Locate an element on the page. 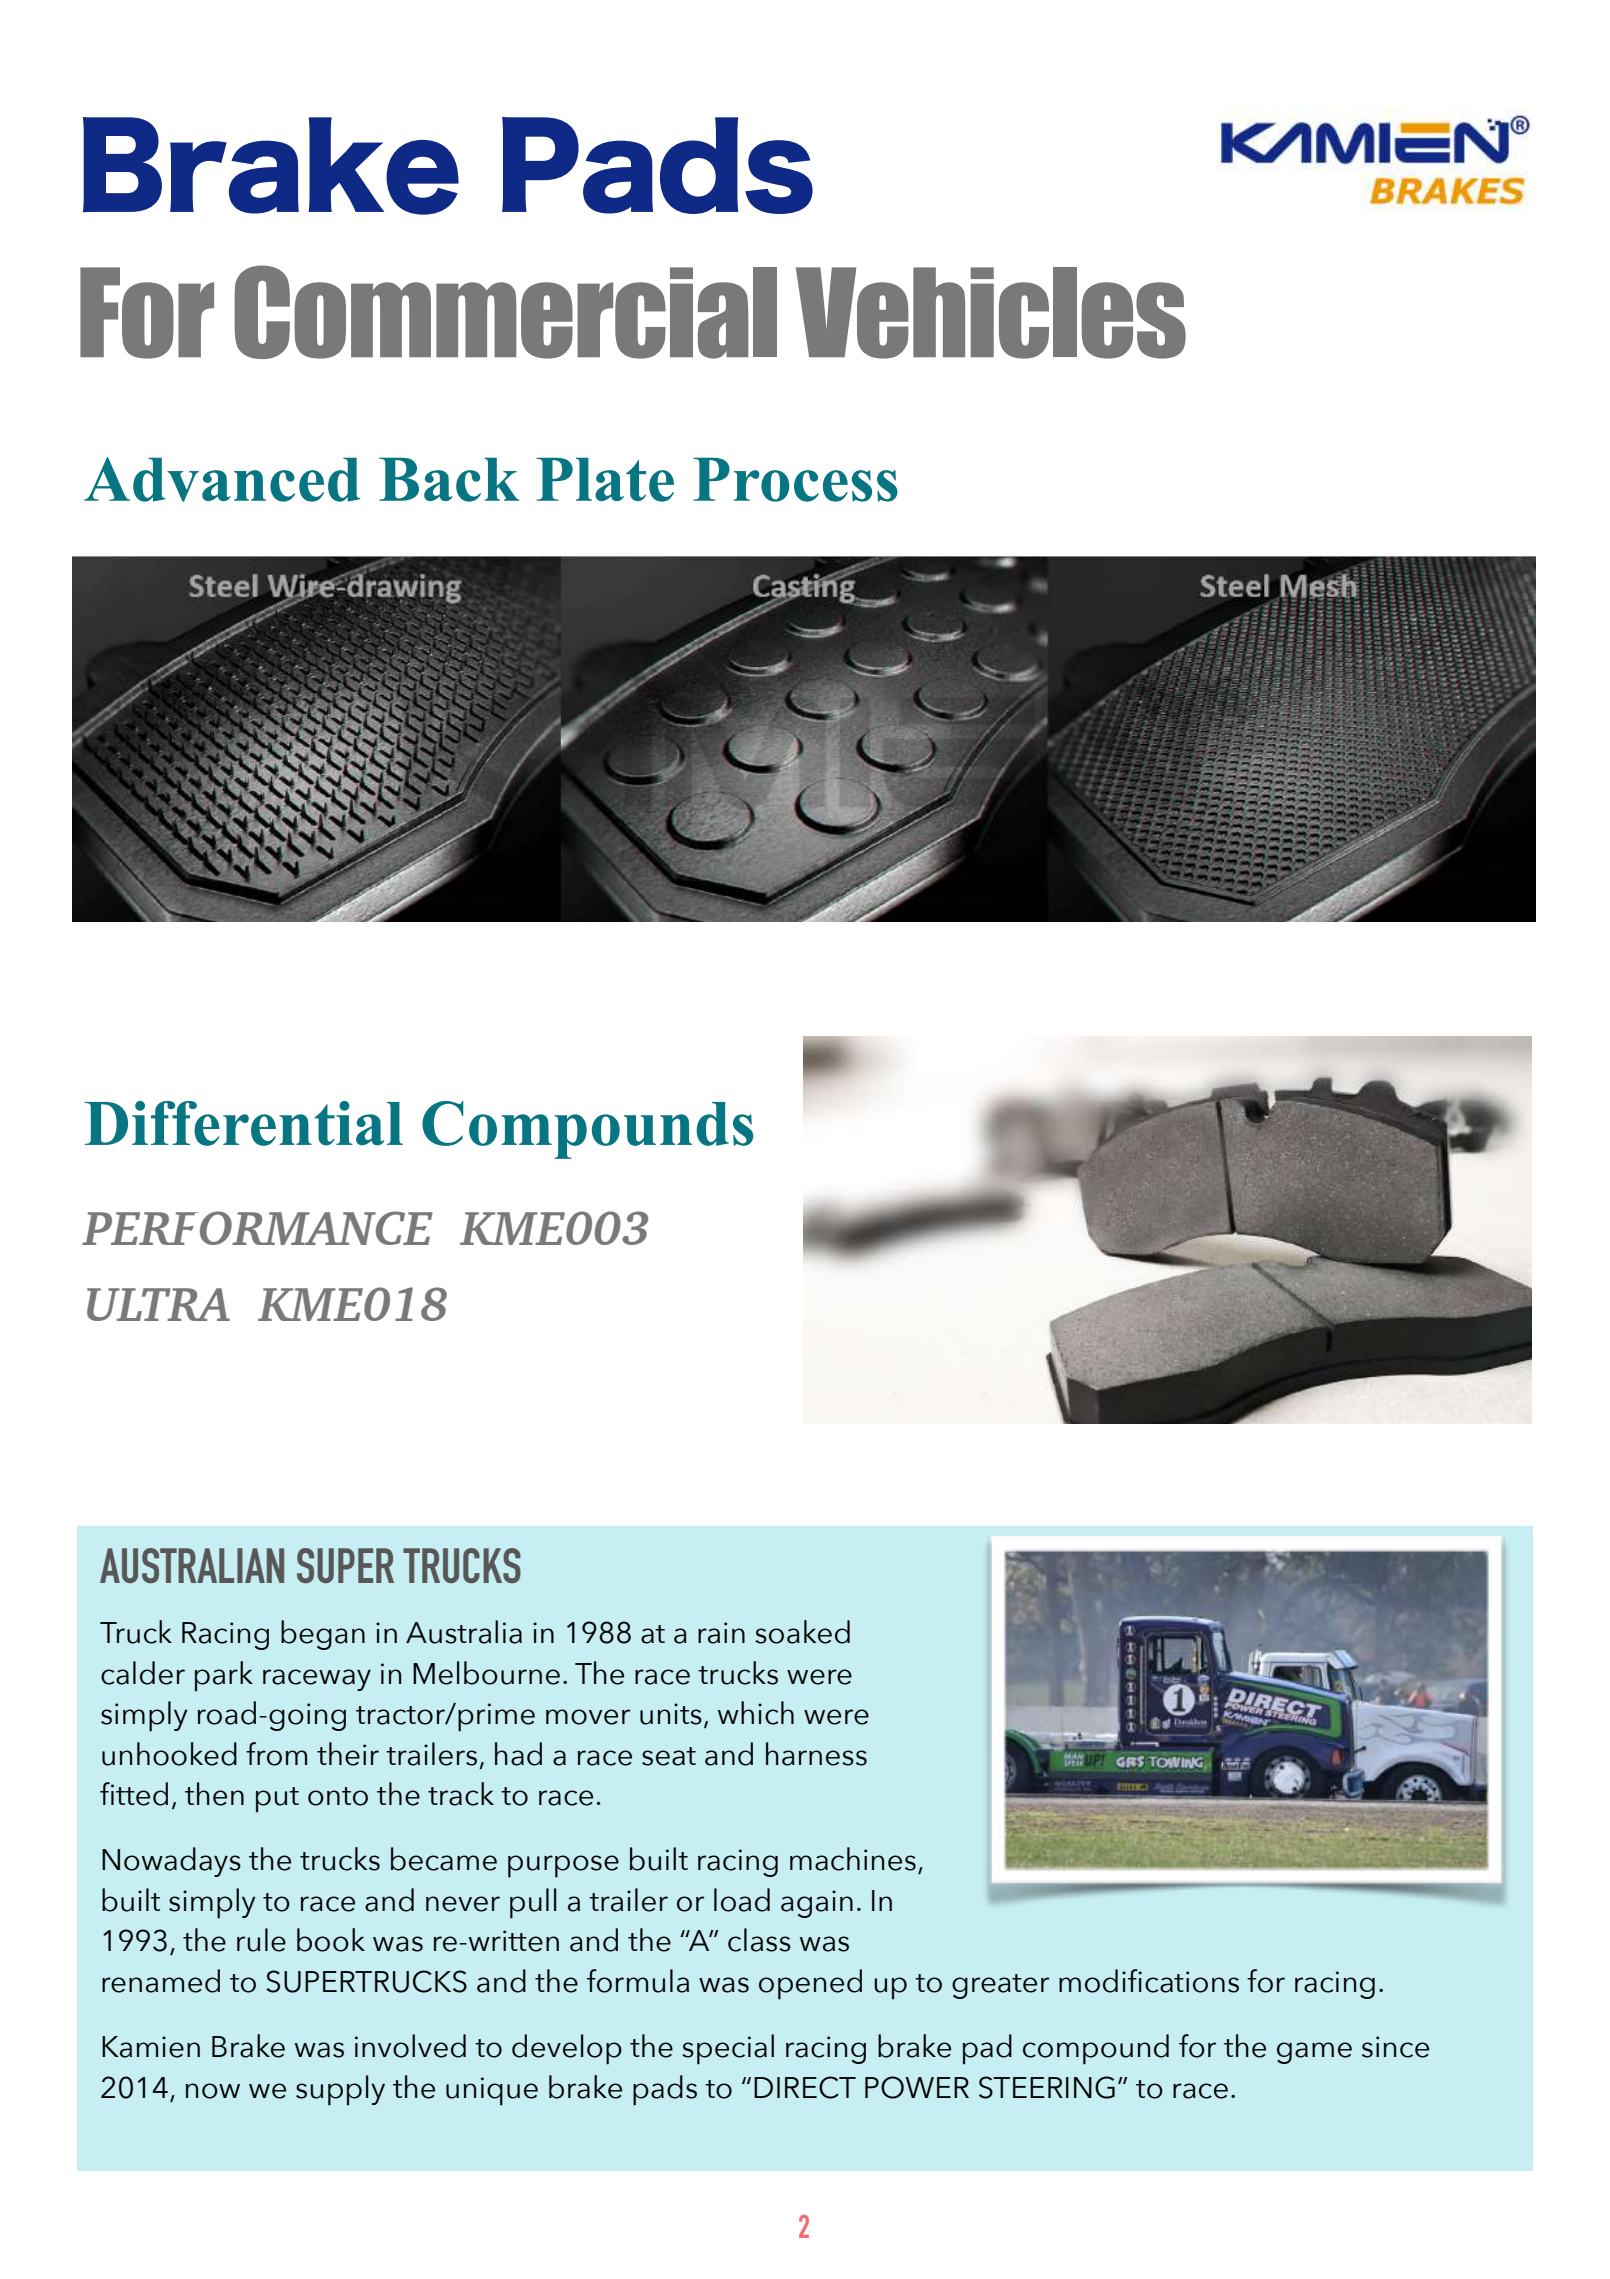 This page has height=2279, width=1610. Plate is located at coordinates (605, 479).
